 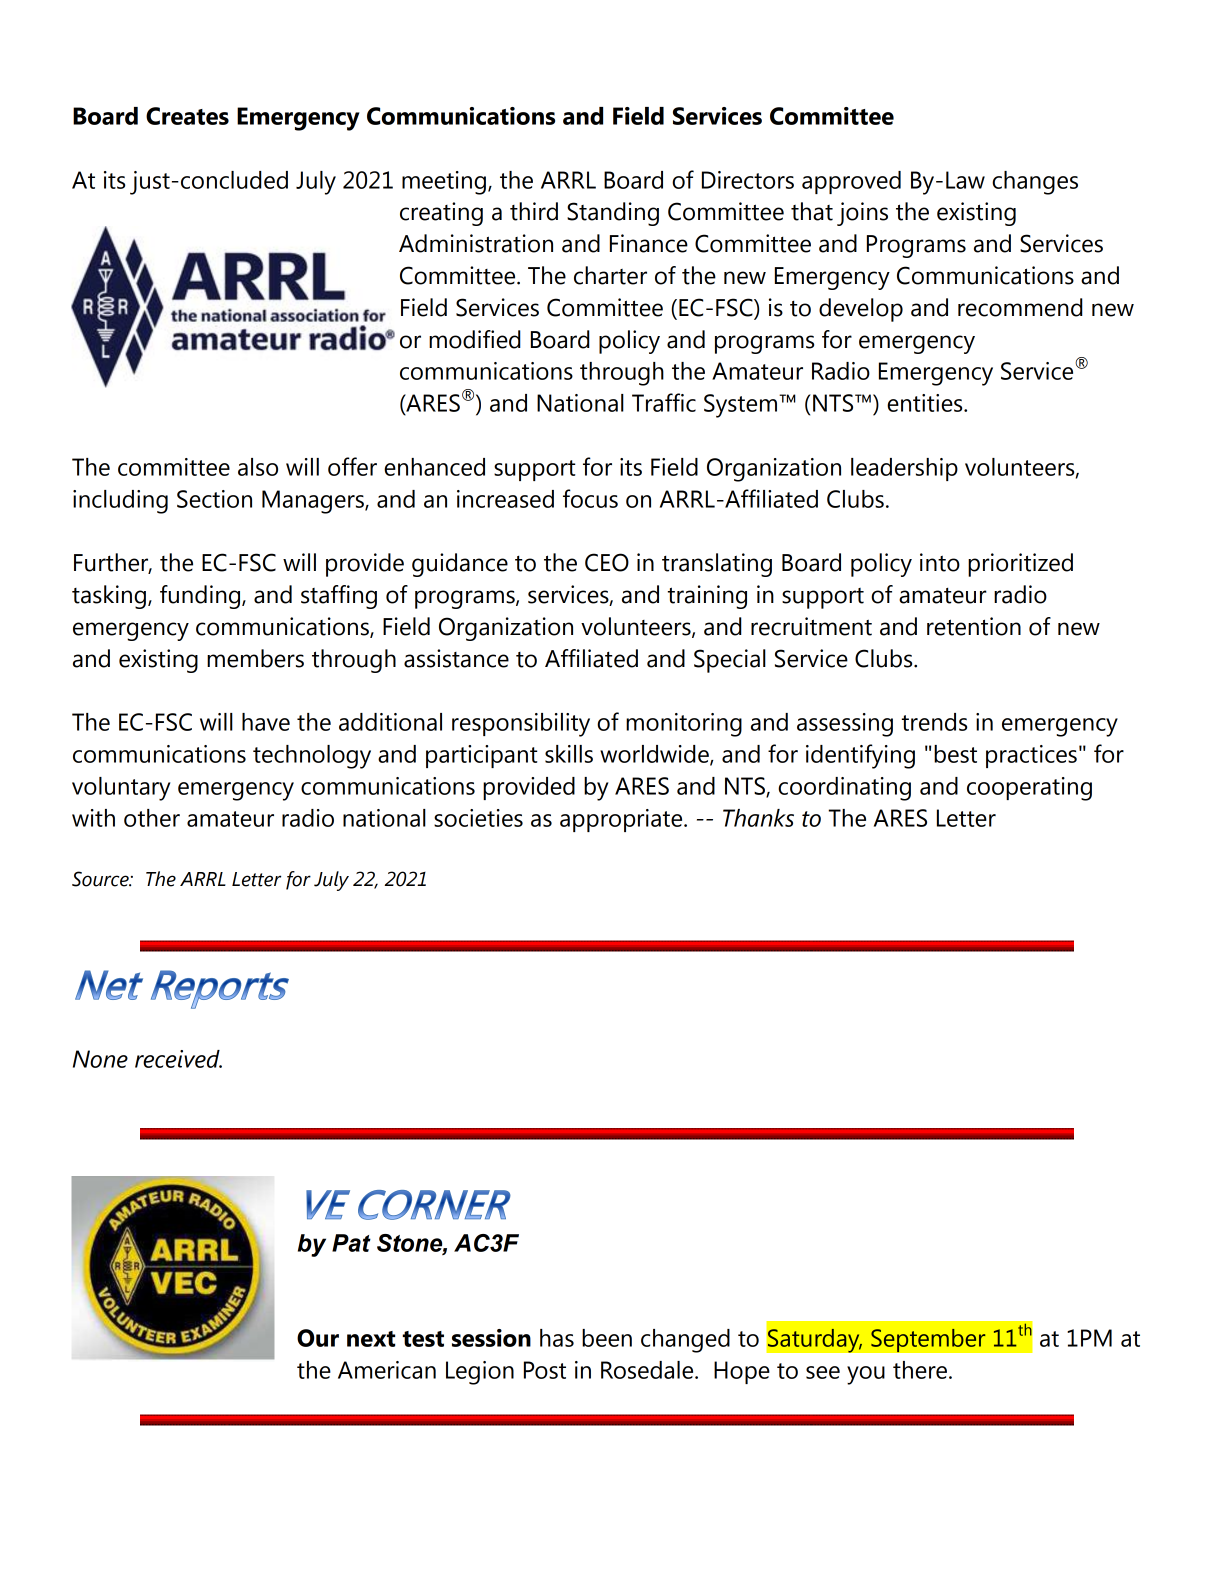 What do you see at coordinates (258, 467) in the page?
I see `also` at bounding box center [258, 467].
